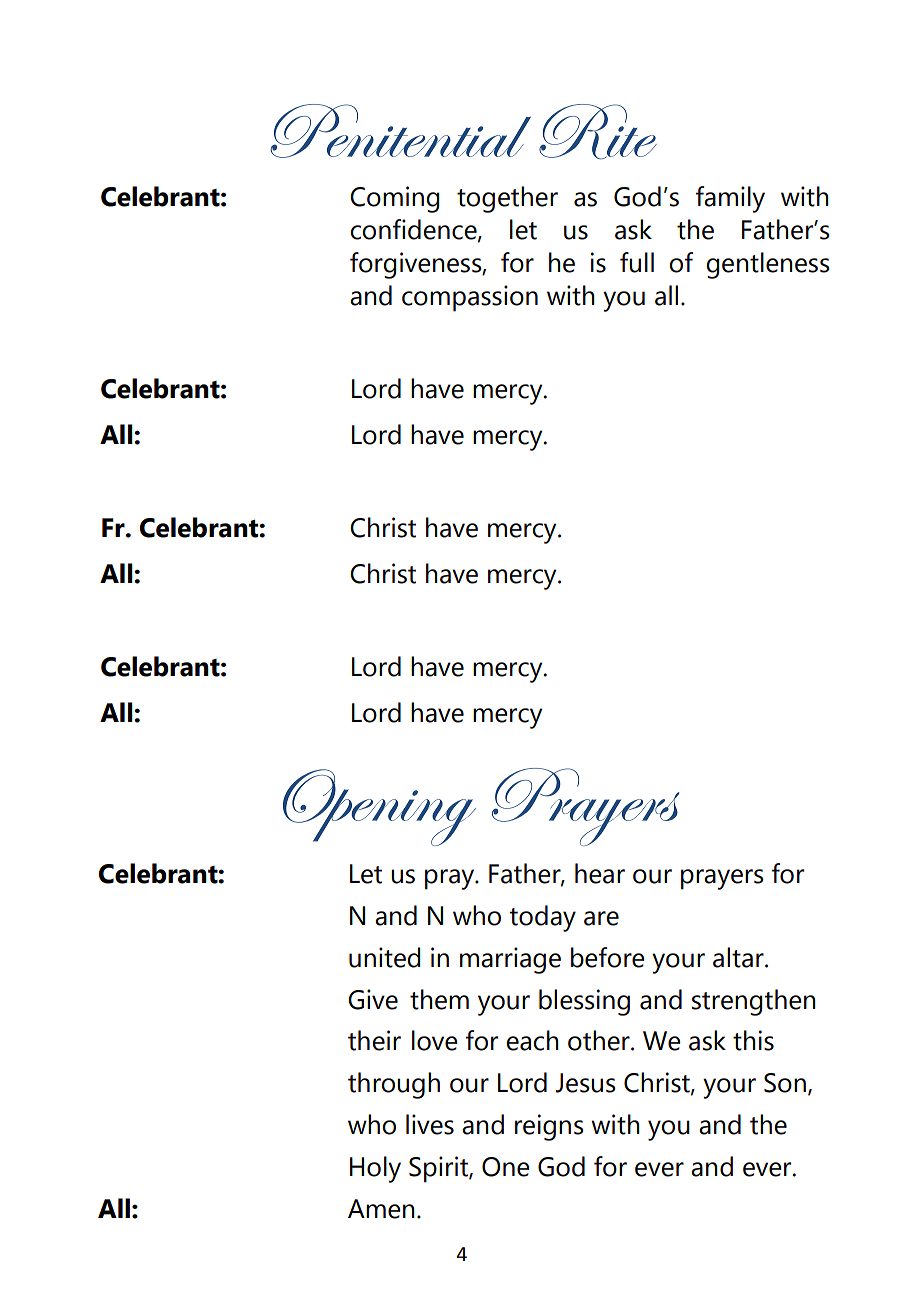 This page has height=1313, width=924. What do you see at coordinates (549, 1127) in the page?
I see `reigns` at bounding box center [549, 1127].
